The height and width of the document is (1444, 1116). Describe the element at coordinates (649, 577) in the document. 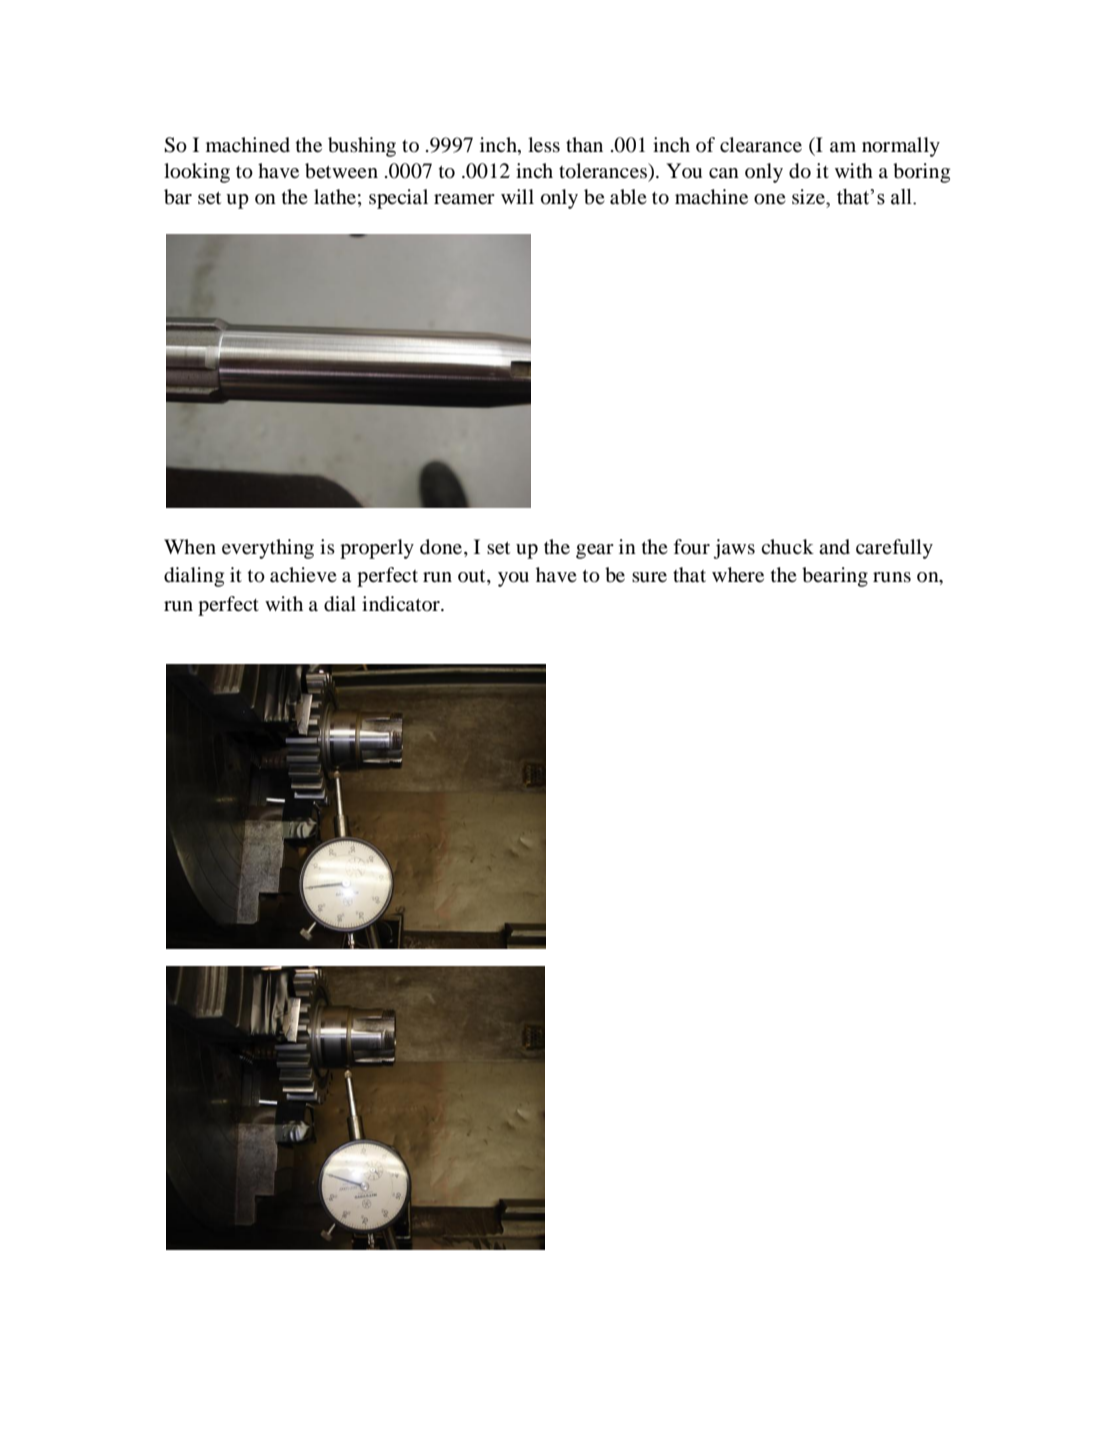

I see `sure` at that location.
